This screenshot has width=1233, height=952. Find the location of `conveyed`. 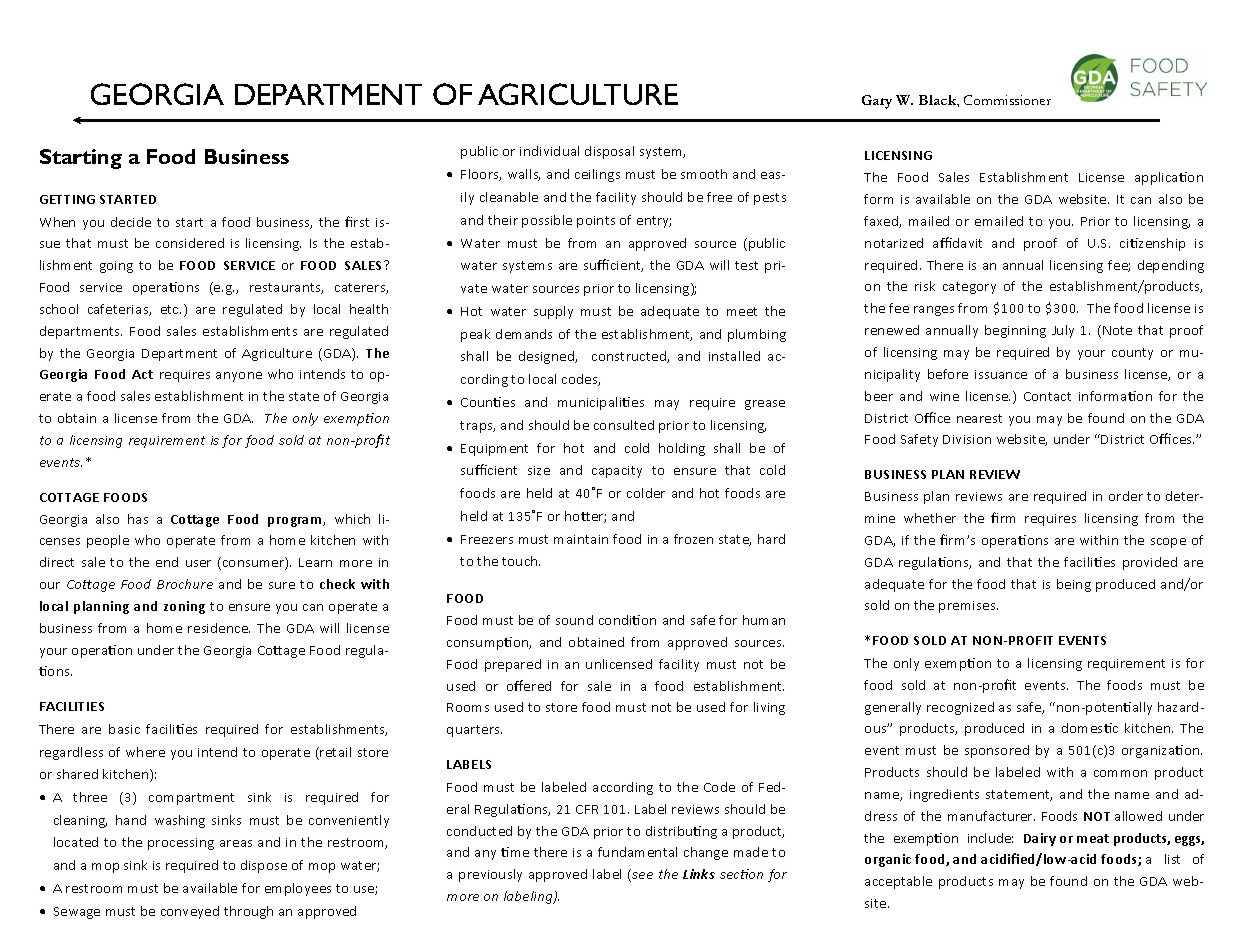

conveyed is located at coordinates (190, 912).
